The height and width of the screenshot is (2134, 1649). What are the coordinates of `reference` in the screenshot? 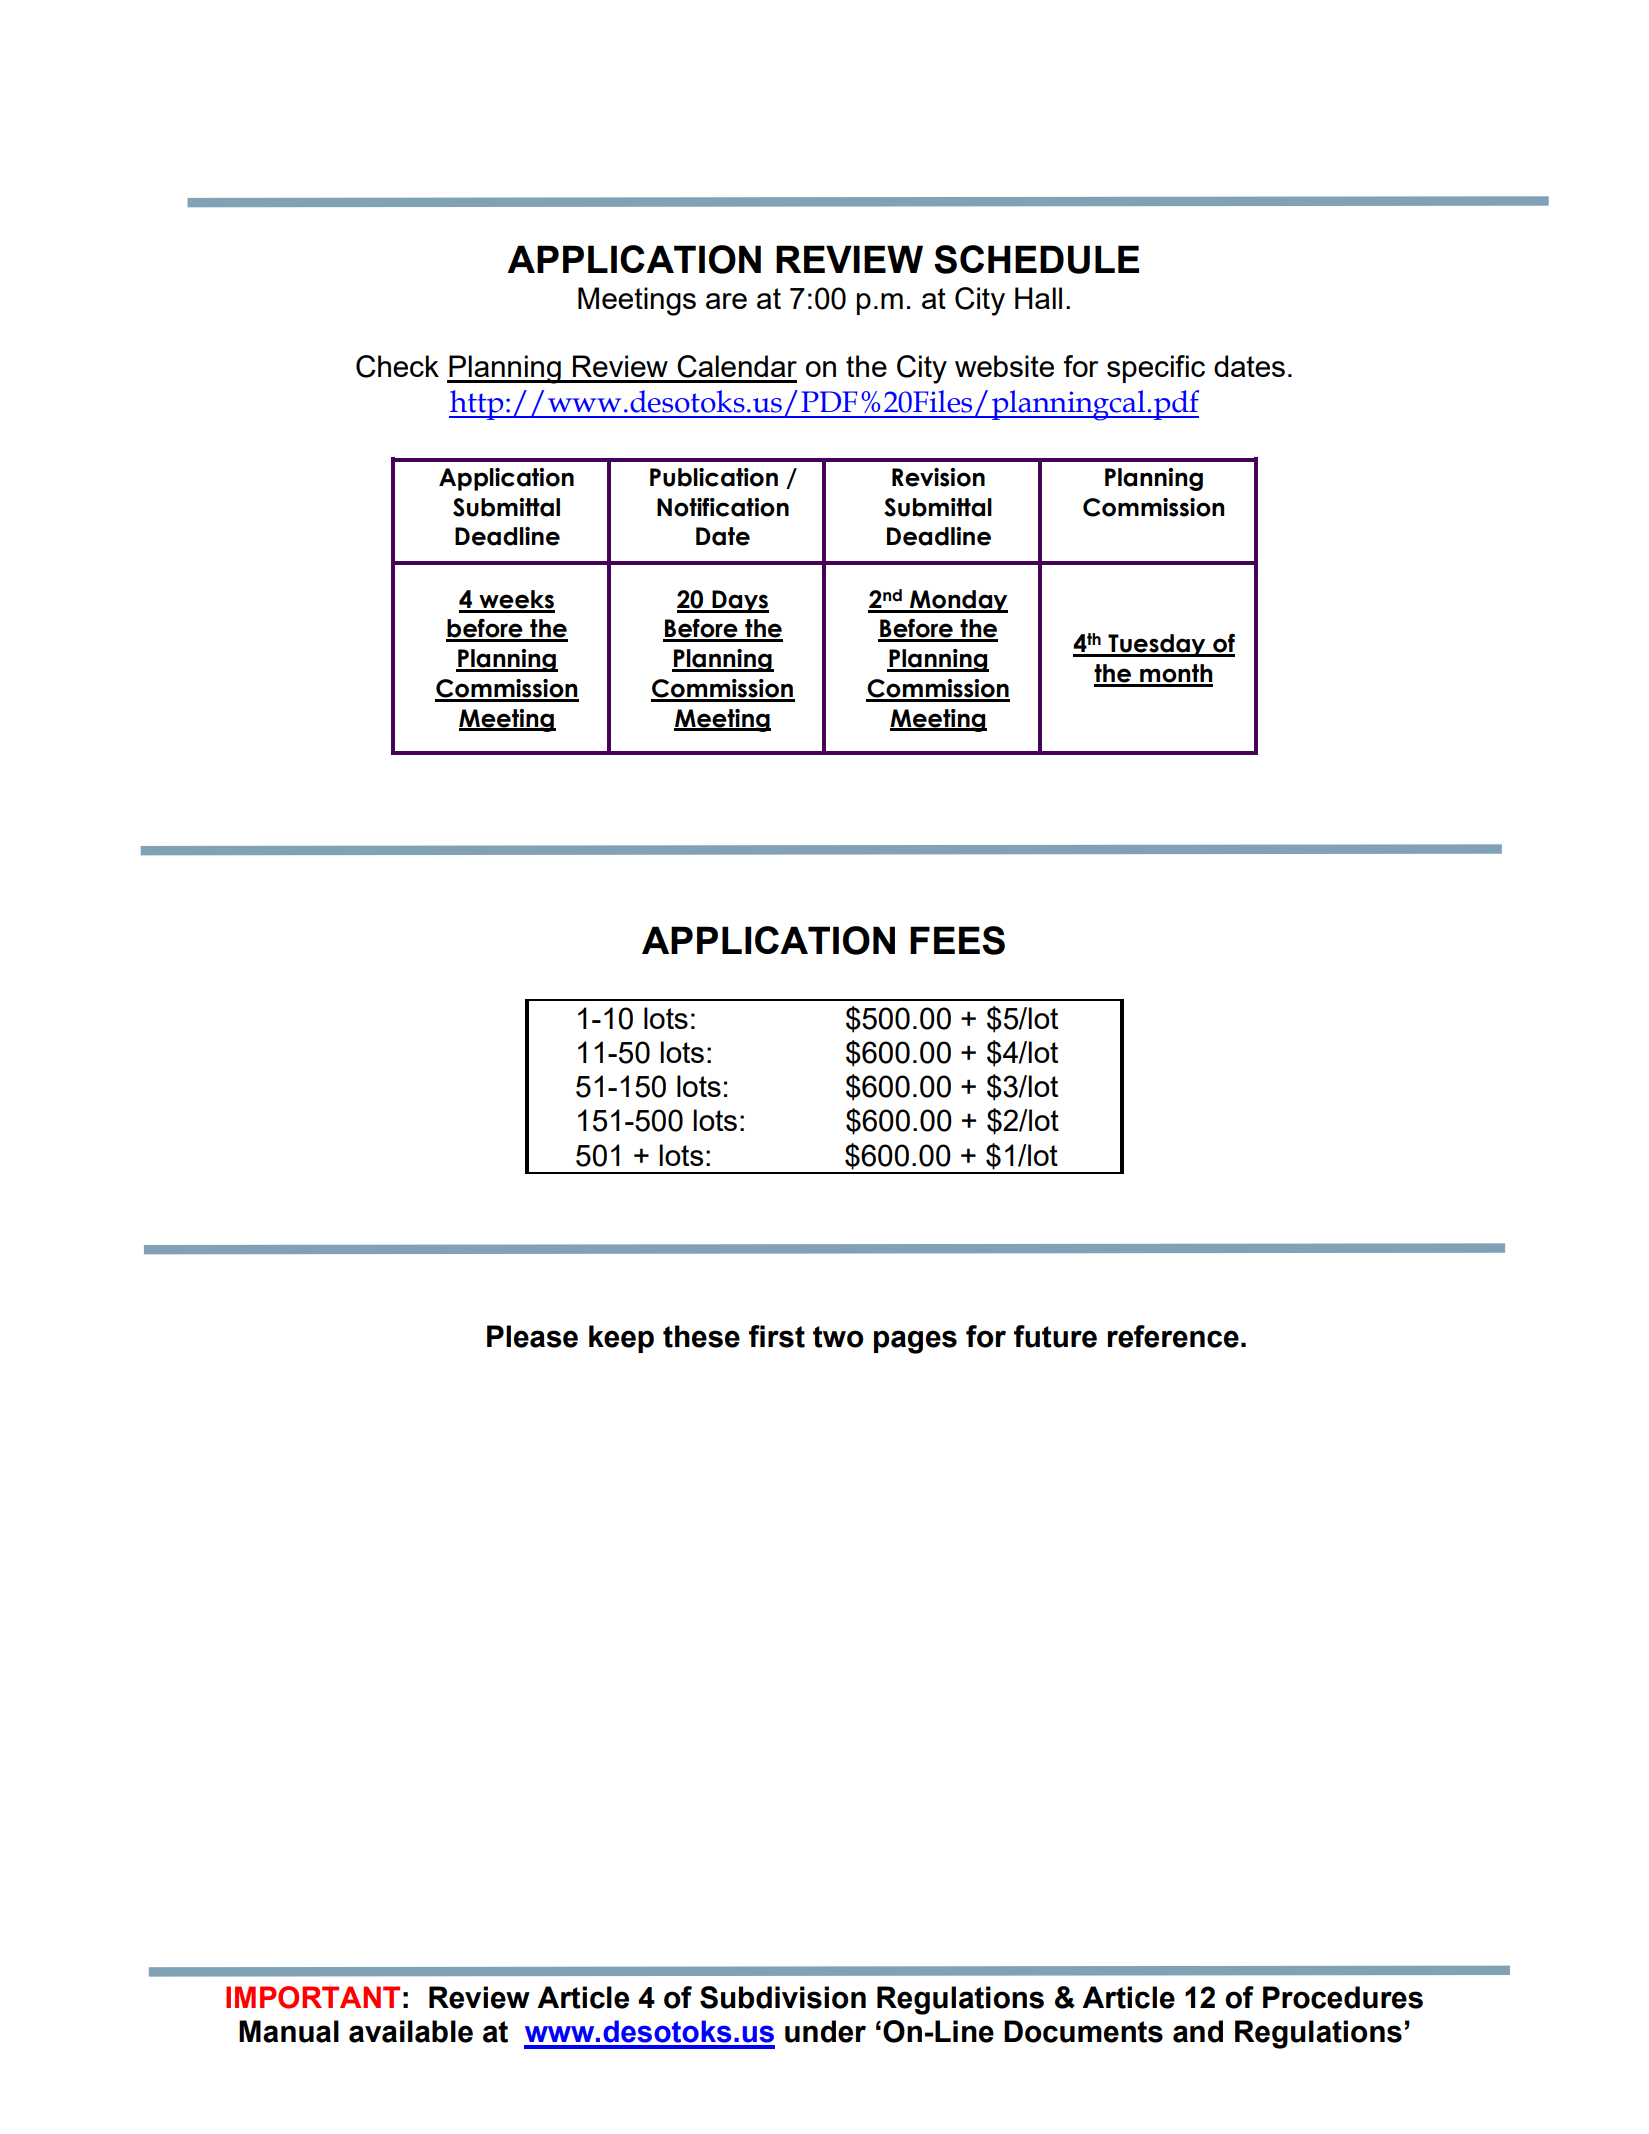 It's located at (1173, 1336).
